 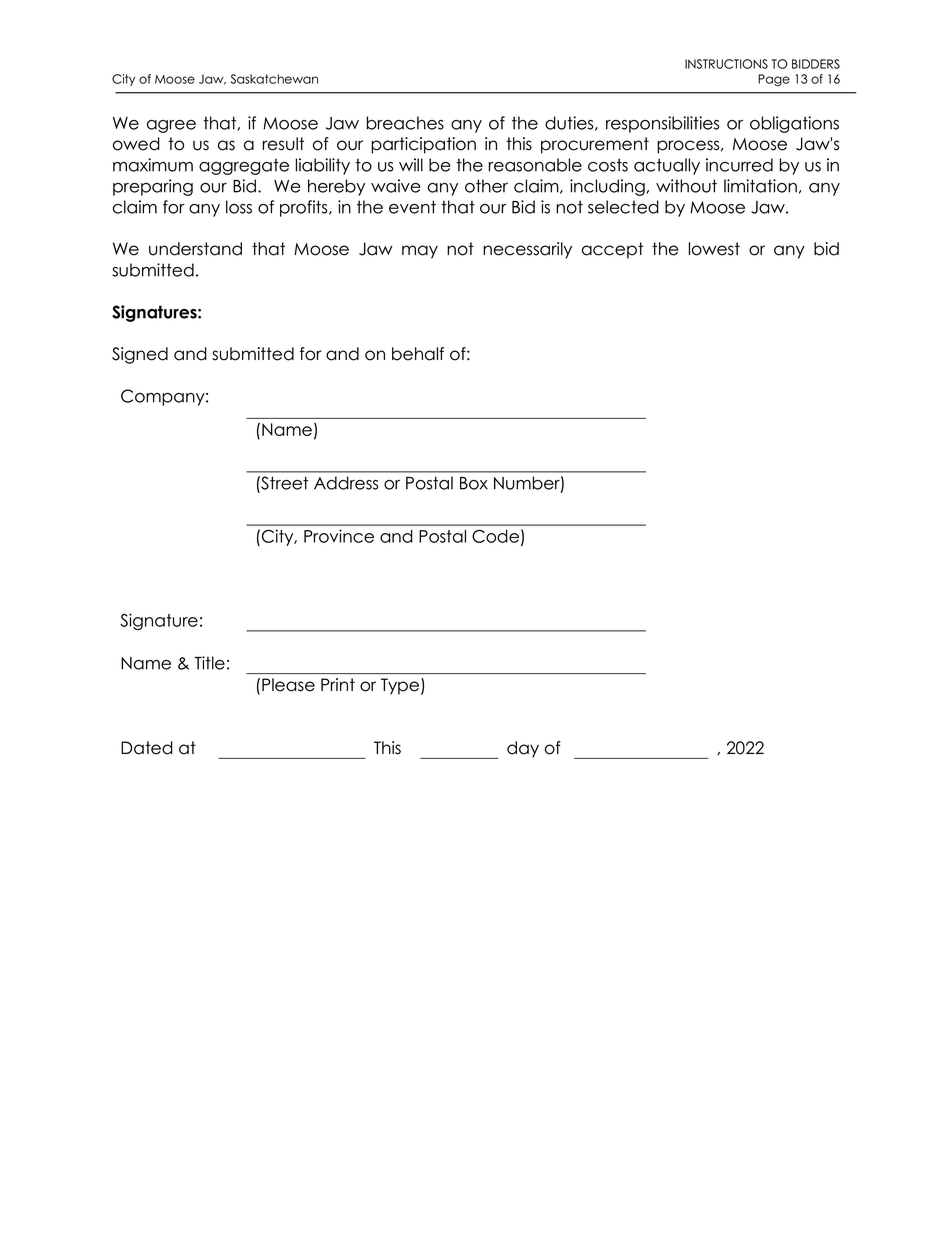 I want to click on Box, so click(x=474, y=483).
